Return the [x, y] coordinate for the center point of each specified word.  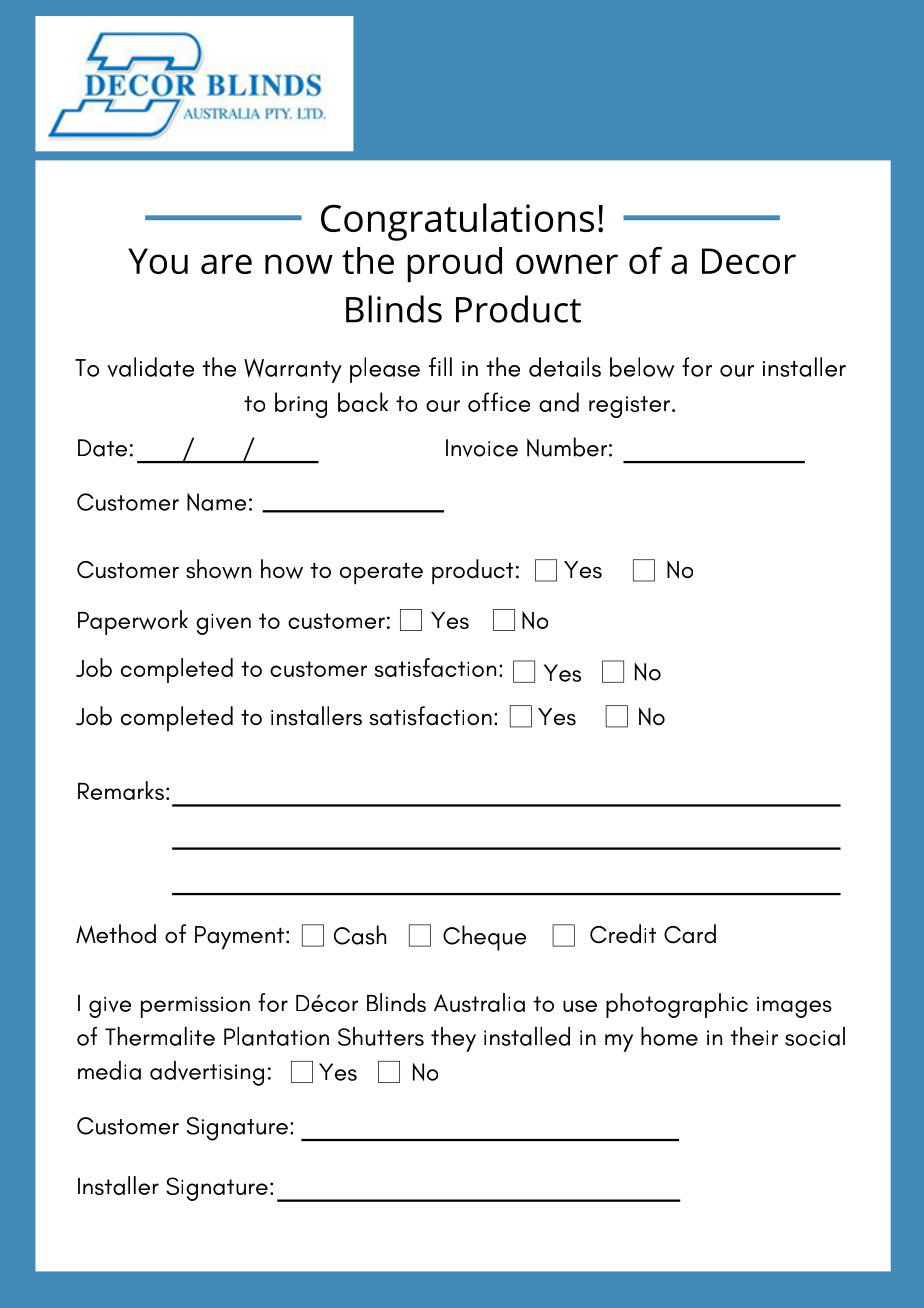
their [754, 1036]
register [629, 407]
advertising [207, 1073]
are [226, 264]
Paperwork [133, 622]
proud [454, 265]
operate [381, 574]
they [453, 1039]
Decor [749, 261]
